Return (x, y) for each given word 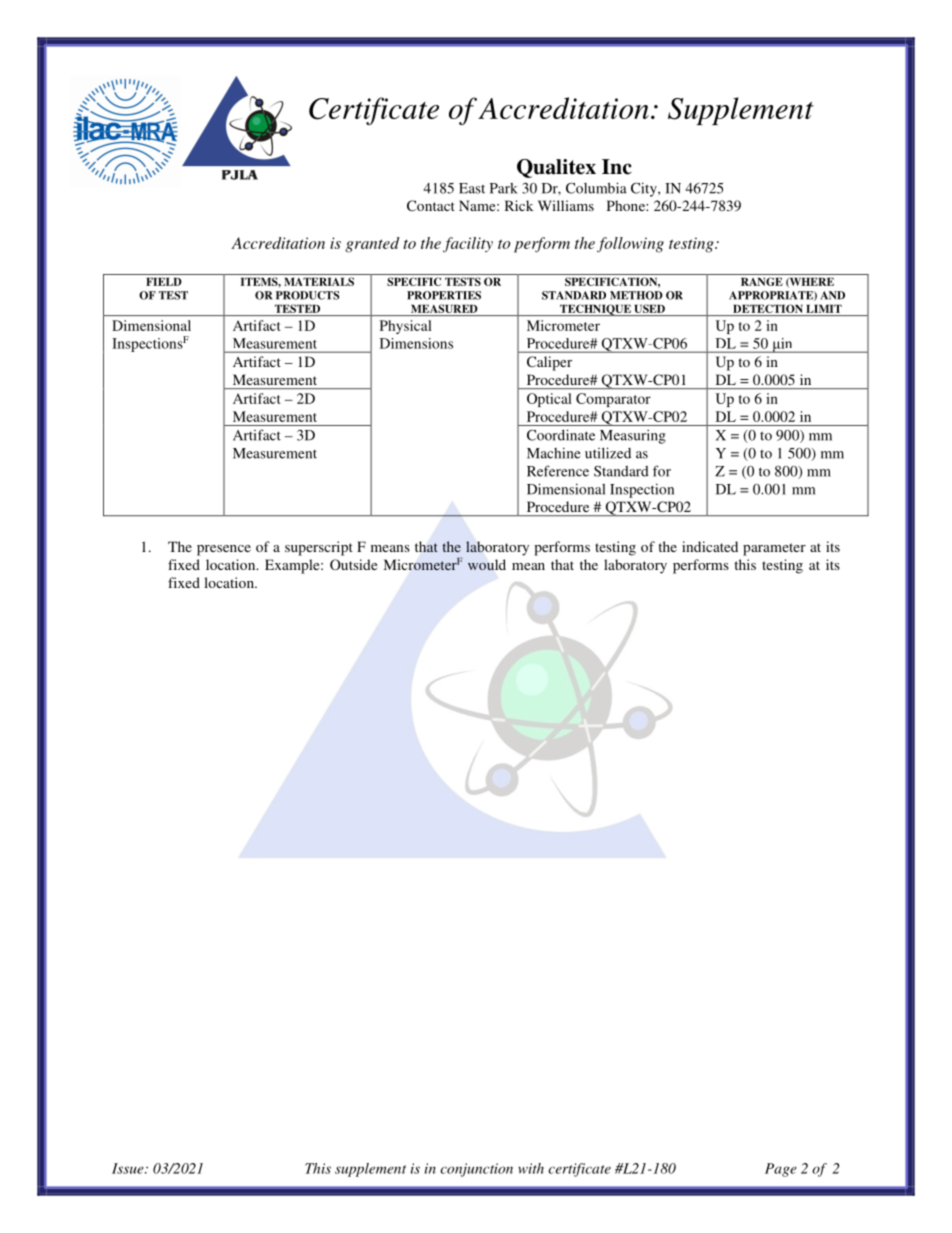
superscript (319, 548)
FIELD (164, 281)
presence (224, 550)
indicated (710, 546)
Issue (129, 1168)
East (472, 188)
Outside (353, 564)
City (645, 189)
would (487, 564)
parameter (774, 549)
